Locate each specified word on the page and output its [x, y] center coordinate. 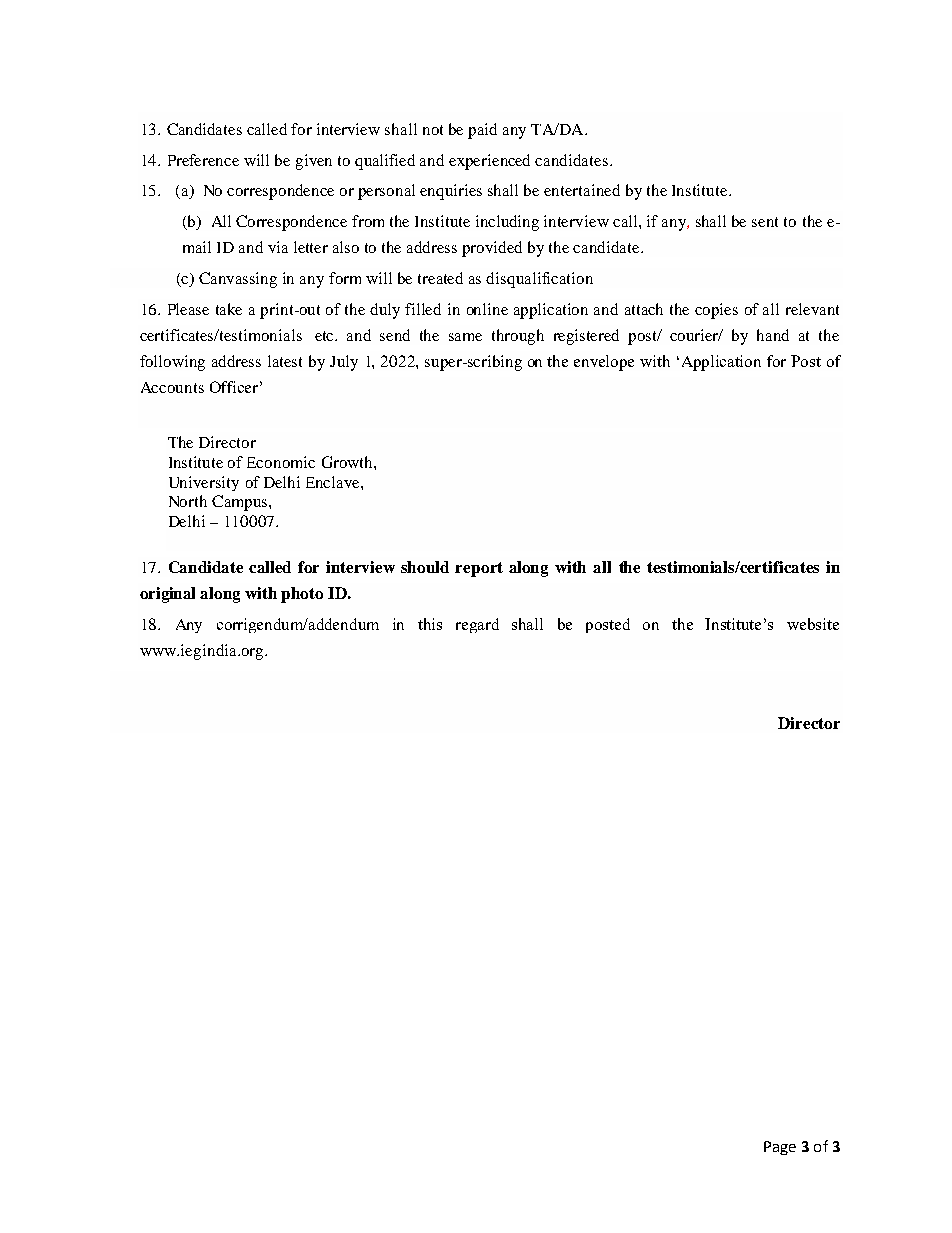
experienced [489, 162]
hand [773, 335]
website [813, 624]
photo [302, 595]
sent [765, 222]
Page [780, 1148]
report [479, 569]
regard [477, 625]
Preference [203, 160]
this [430, 624]
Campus [241, 503]
